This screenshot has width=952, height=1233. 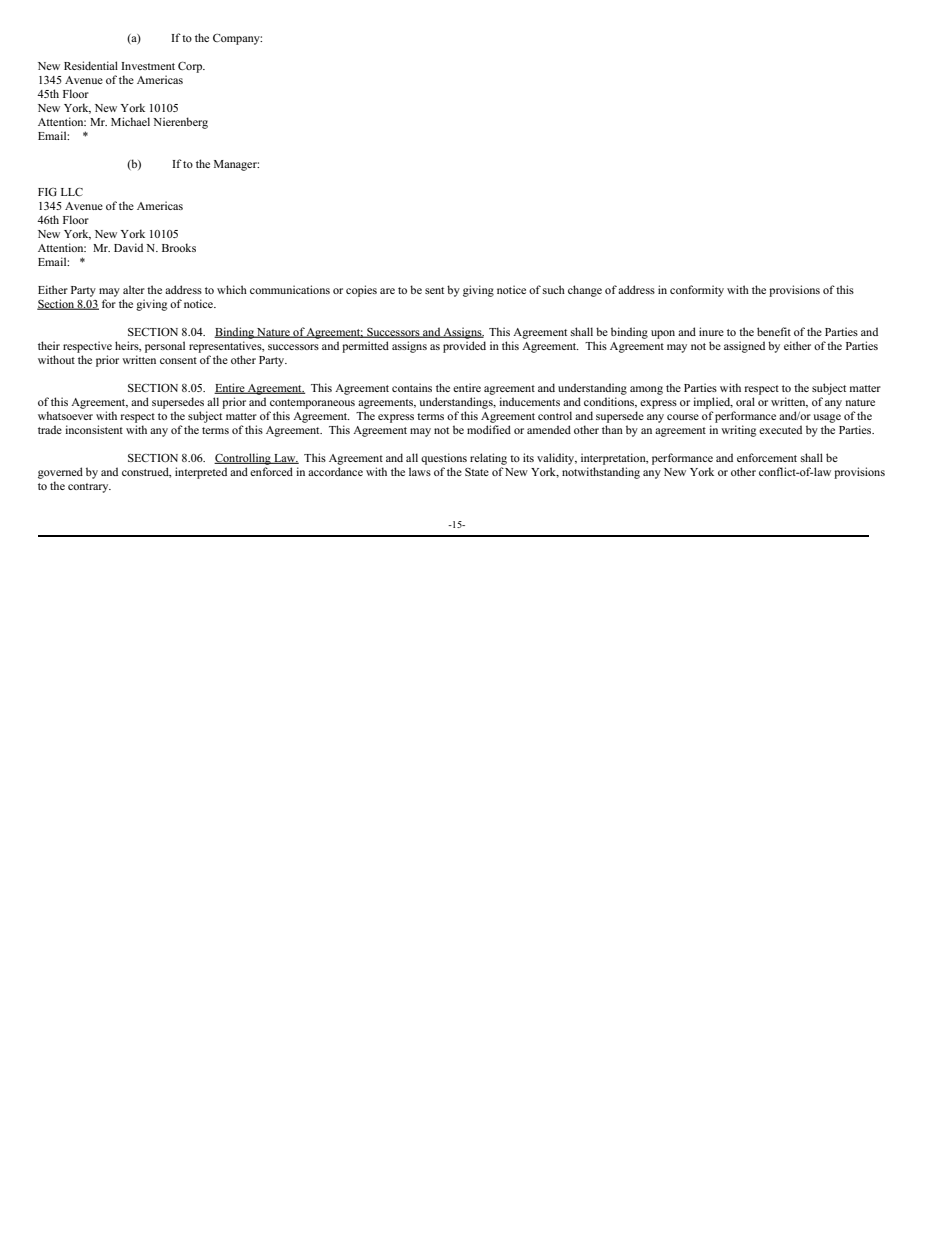 What do you see at coordinates (744, 347) in the screenshot?
I see `assigned` at bounding box center [744, 347].
